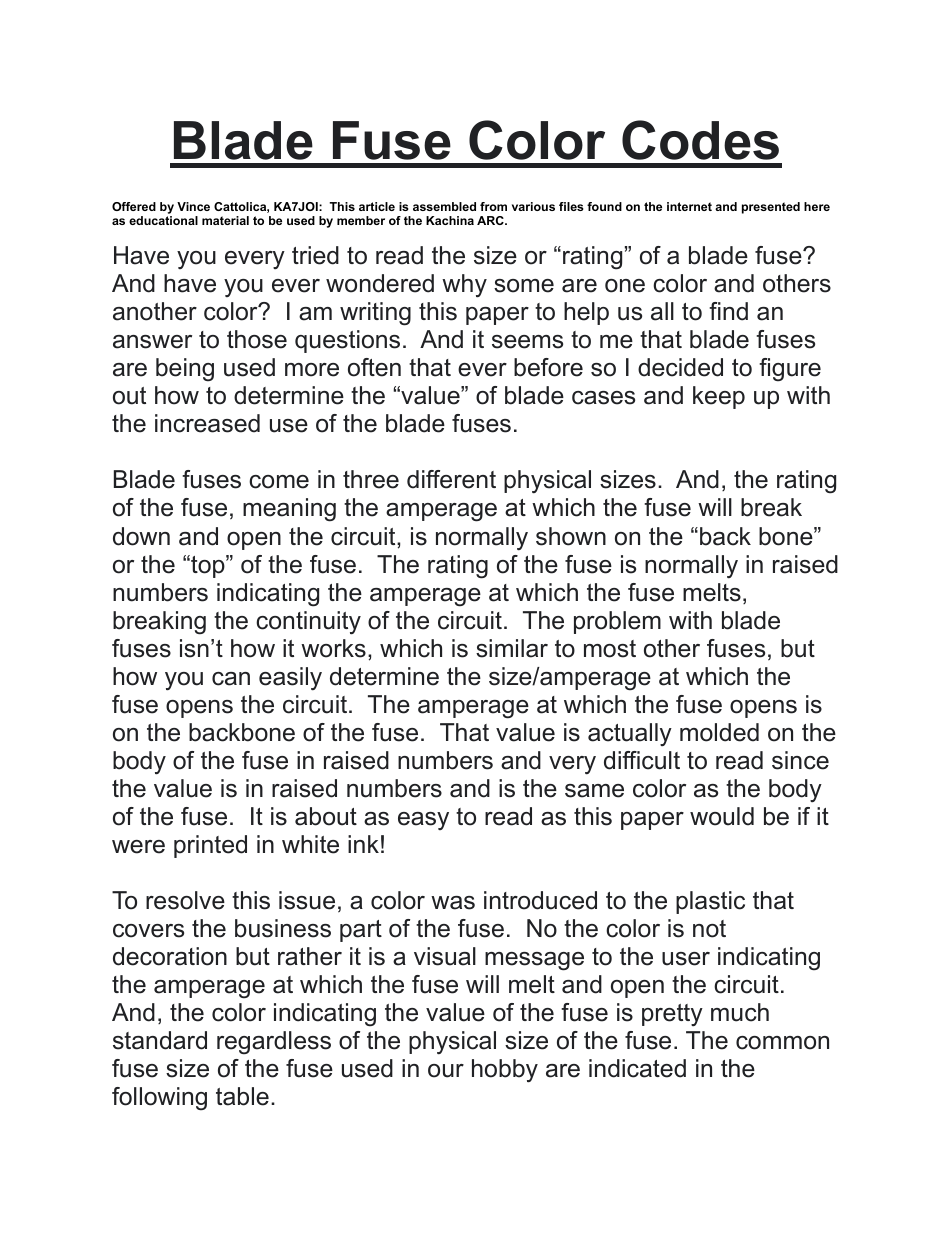  What do you see at coordinates (771, 208) in the image?
I see `presented` at bounding box center [771, 208].
